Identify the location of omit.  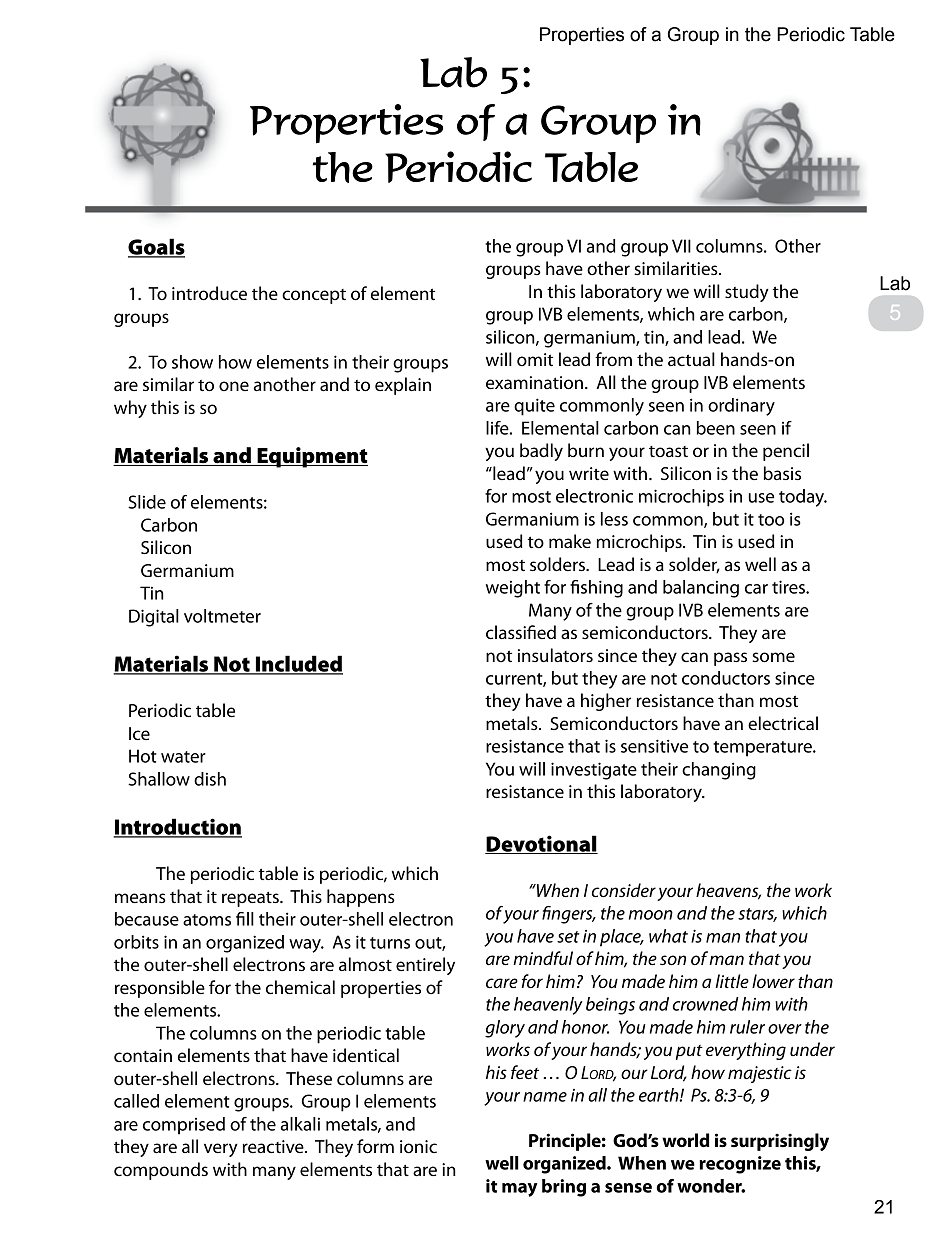
(535, 360).
